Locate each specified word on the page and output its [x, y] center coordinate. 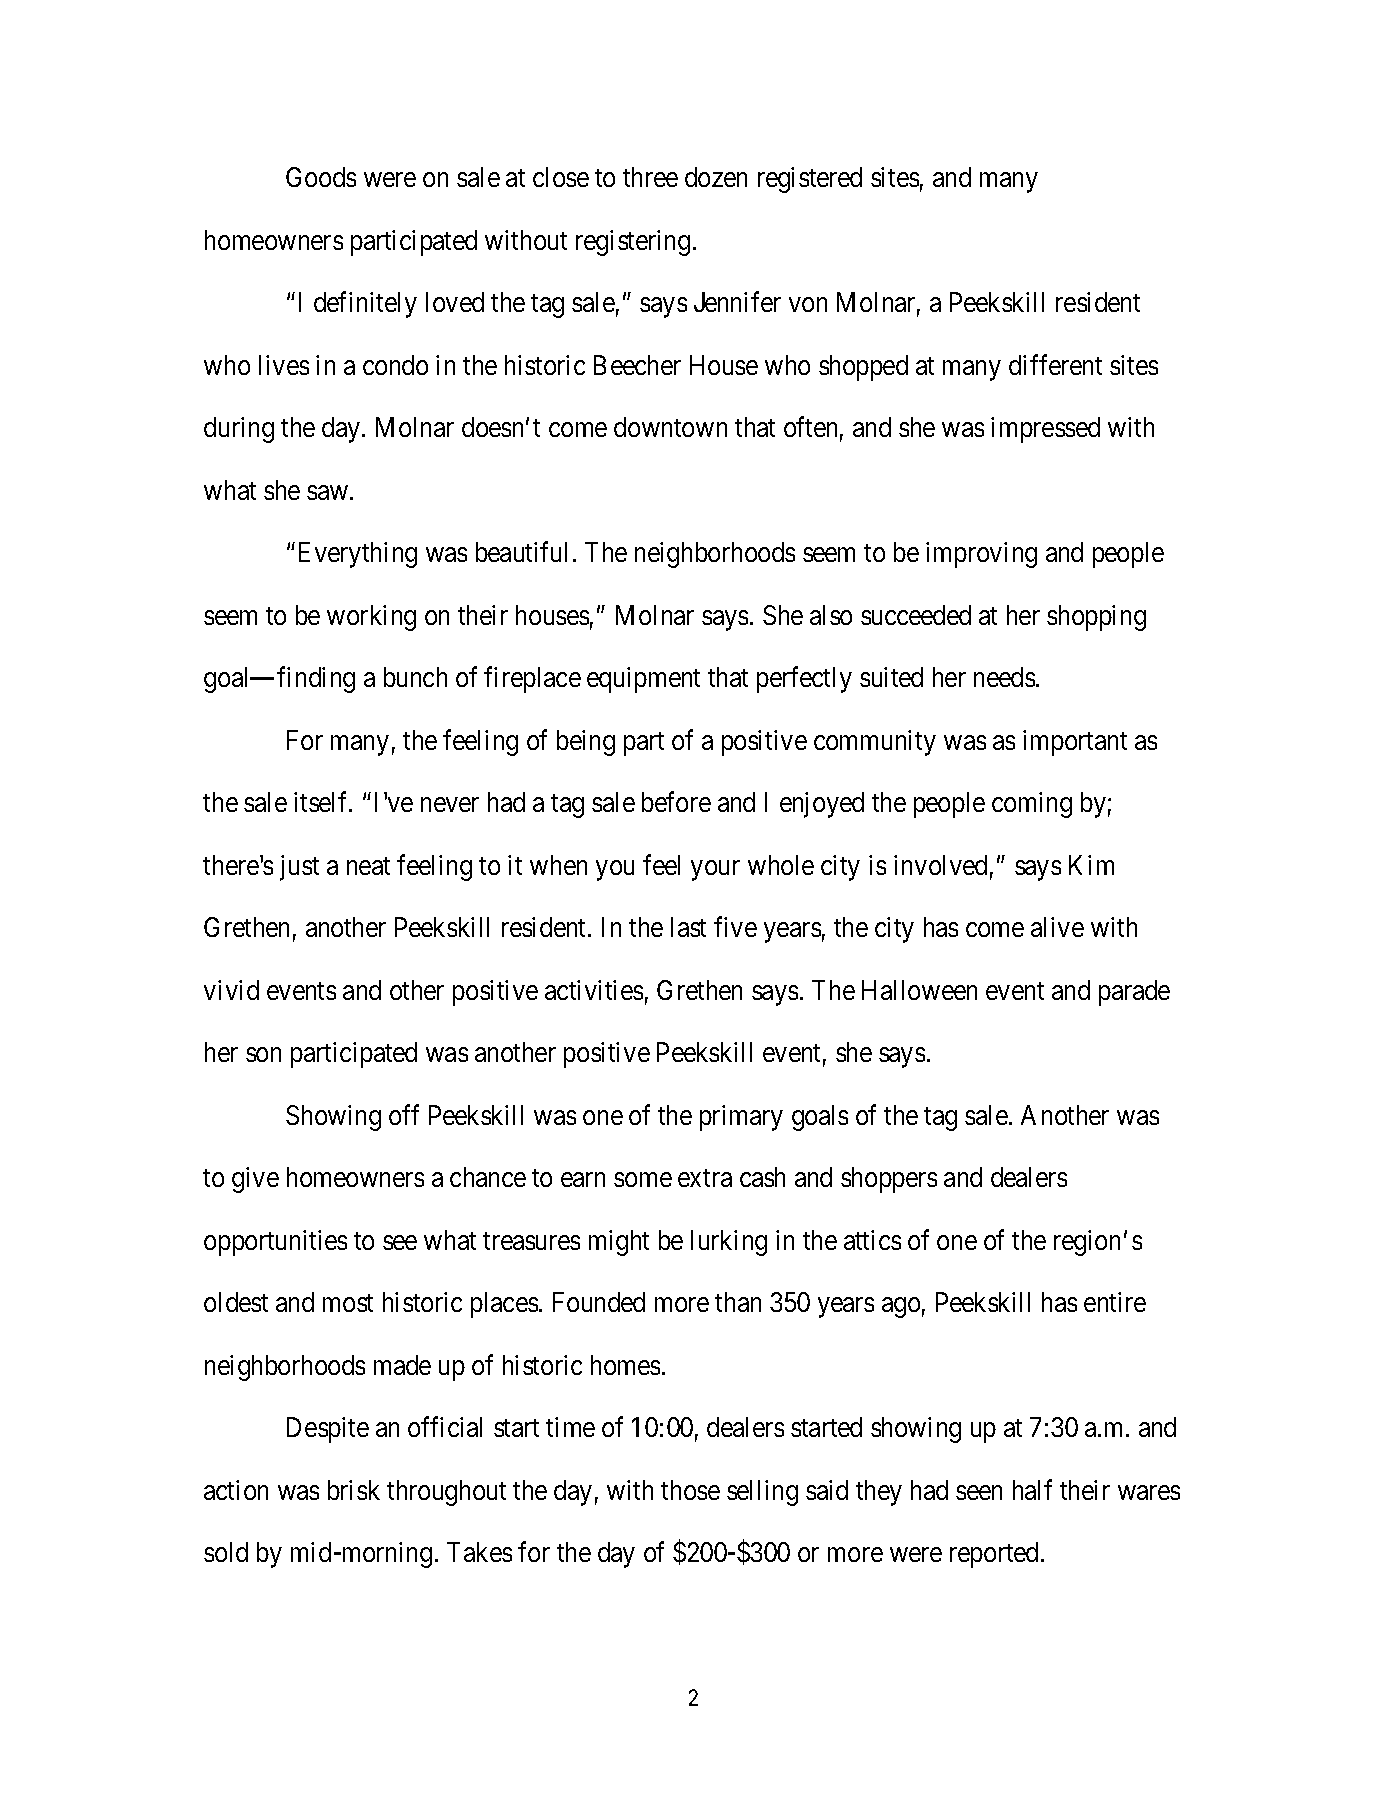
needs [1004, 677]
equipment [643, 680]
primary [741, 1118]
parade [1134, 993]
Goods [321, 177]
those [690, 1490]
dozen [716, 177]
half [1032, 1489]
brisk [354, 1490]
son [263, 1055]
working [371, 618]
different [1055, 364]
